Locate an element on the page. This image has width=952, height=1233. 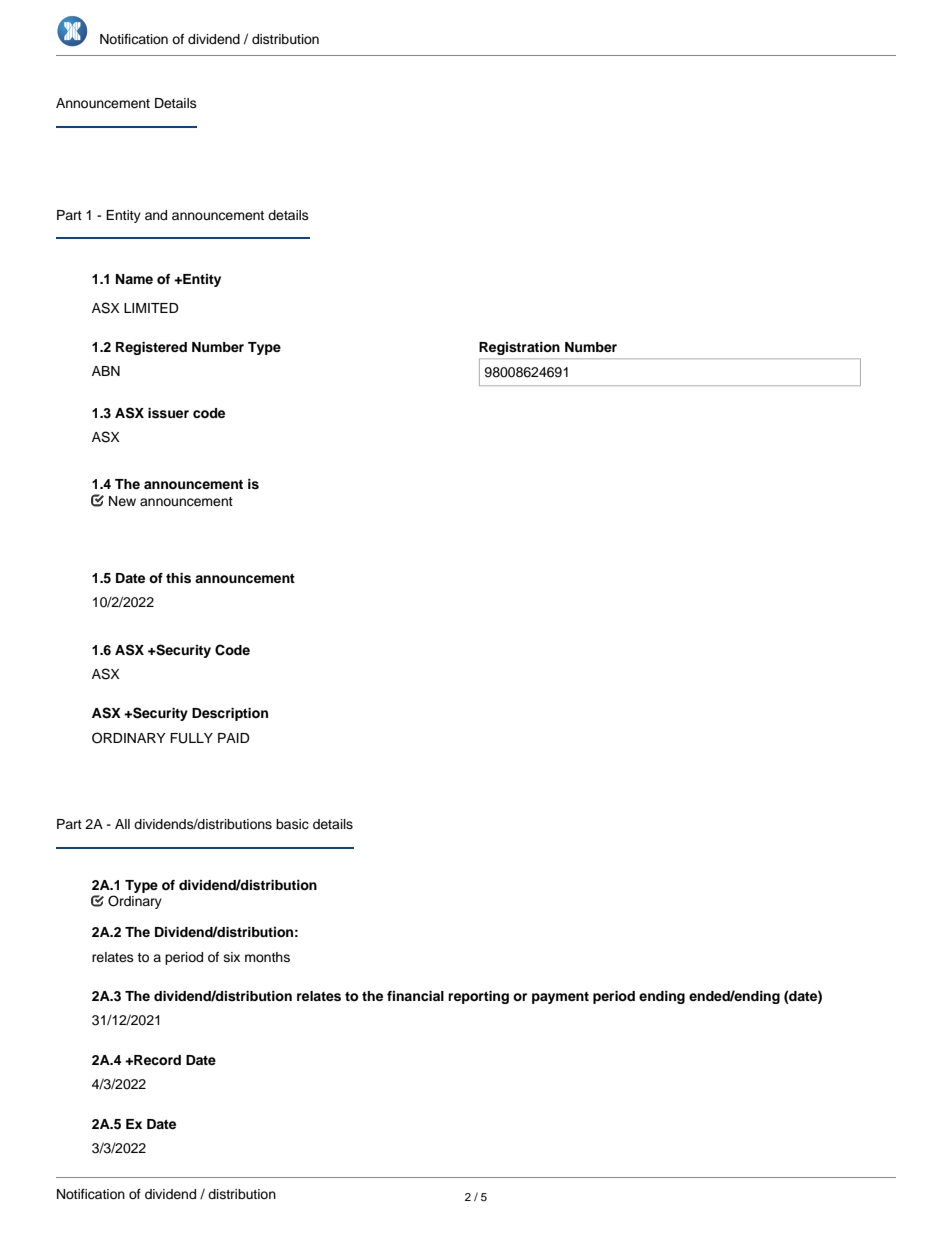
and is located at coordinates (156, 215).
